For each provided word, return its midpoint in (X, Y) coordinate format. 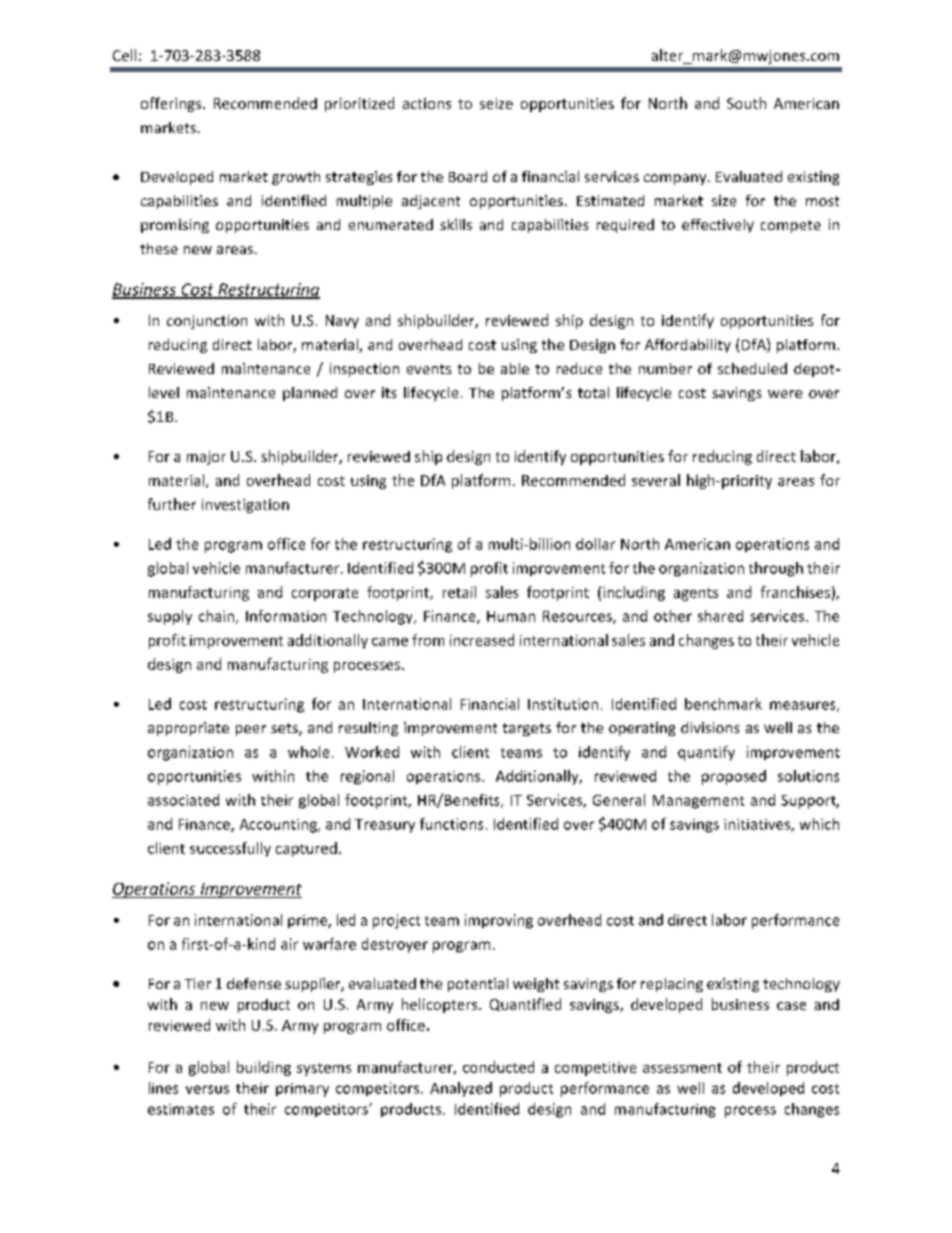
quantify (706, 753)
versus (207, 1089)
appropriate (188, 729)
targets (527, 729)
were (785, 394)
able (515, 368)
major (206, 458)
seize (496, 103)
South (746, 103)
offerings (172, 104)
